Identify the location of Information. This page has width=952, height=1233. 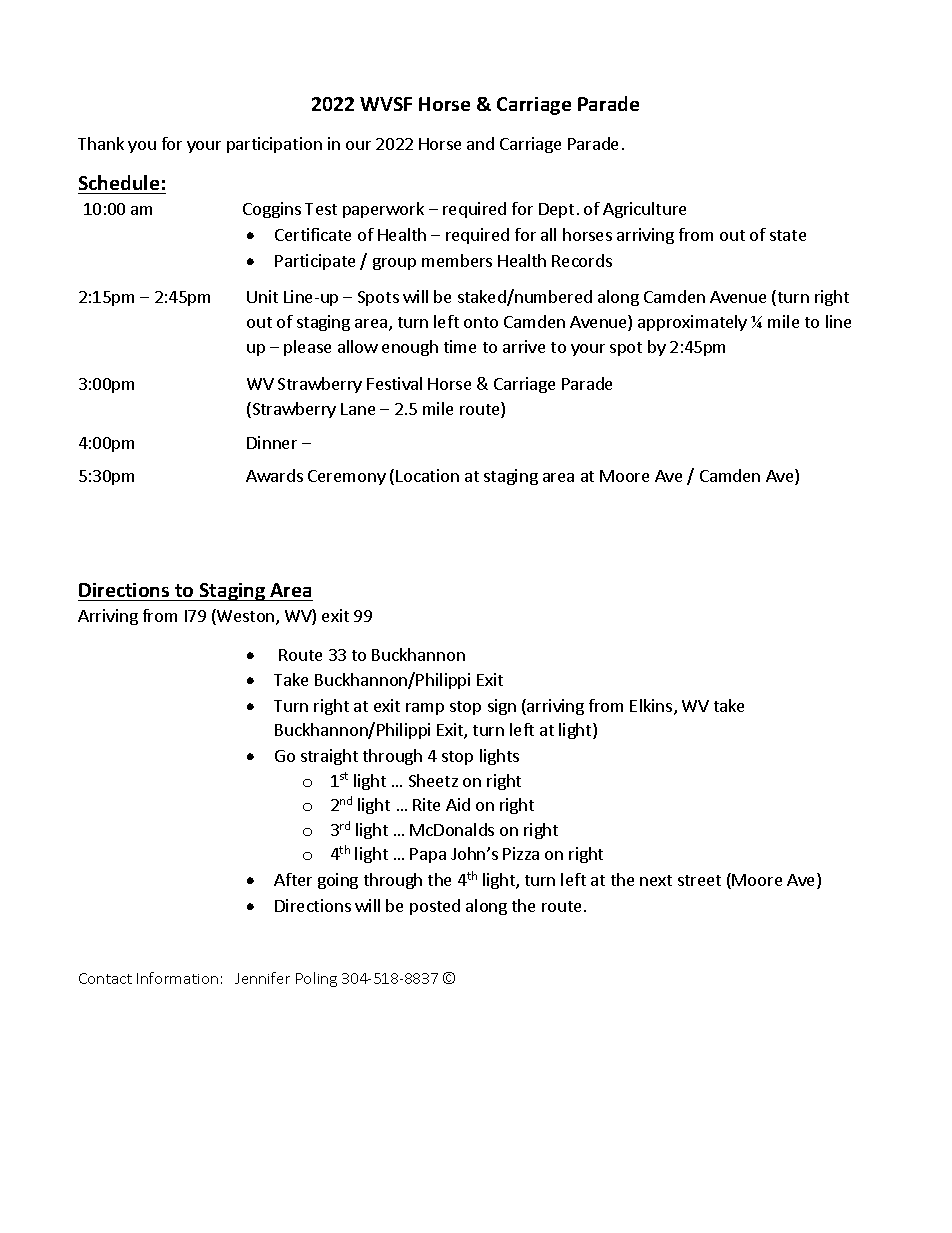
(177, 978).
